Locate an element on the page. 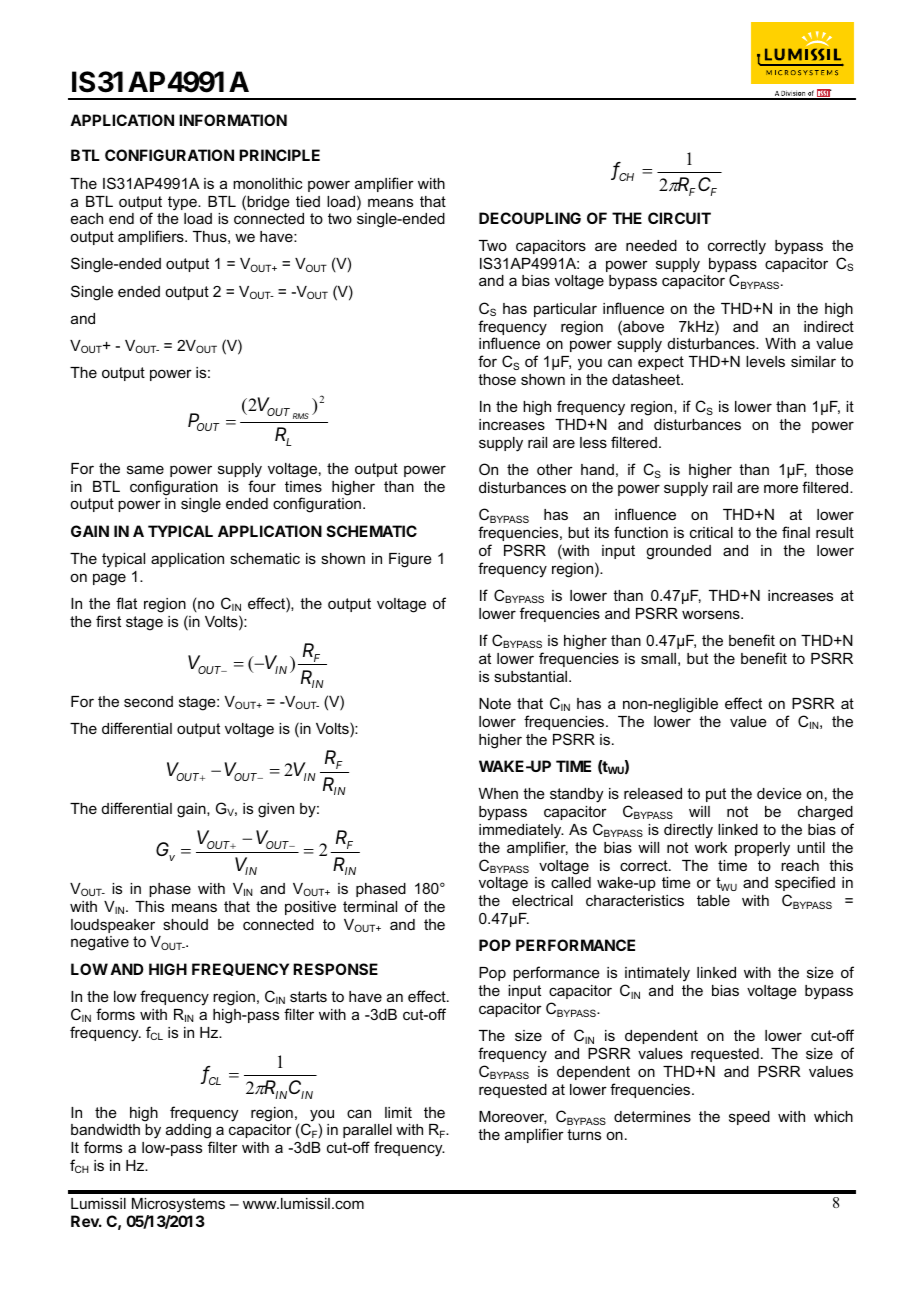  second is located at coordinates (148, 701).
